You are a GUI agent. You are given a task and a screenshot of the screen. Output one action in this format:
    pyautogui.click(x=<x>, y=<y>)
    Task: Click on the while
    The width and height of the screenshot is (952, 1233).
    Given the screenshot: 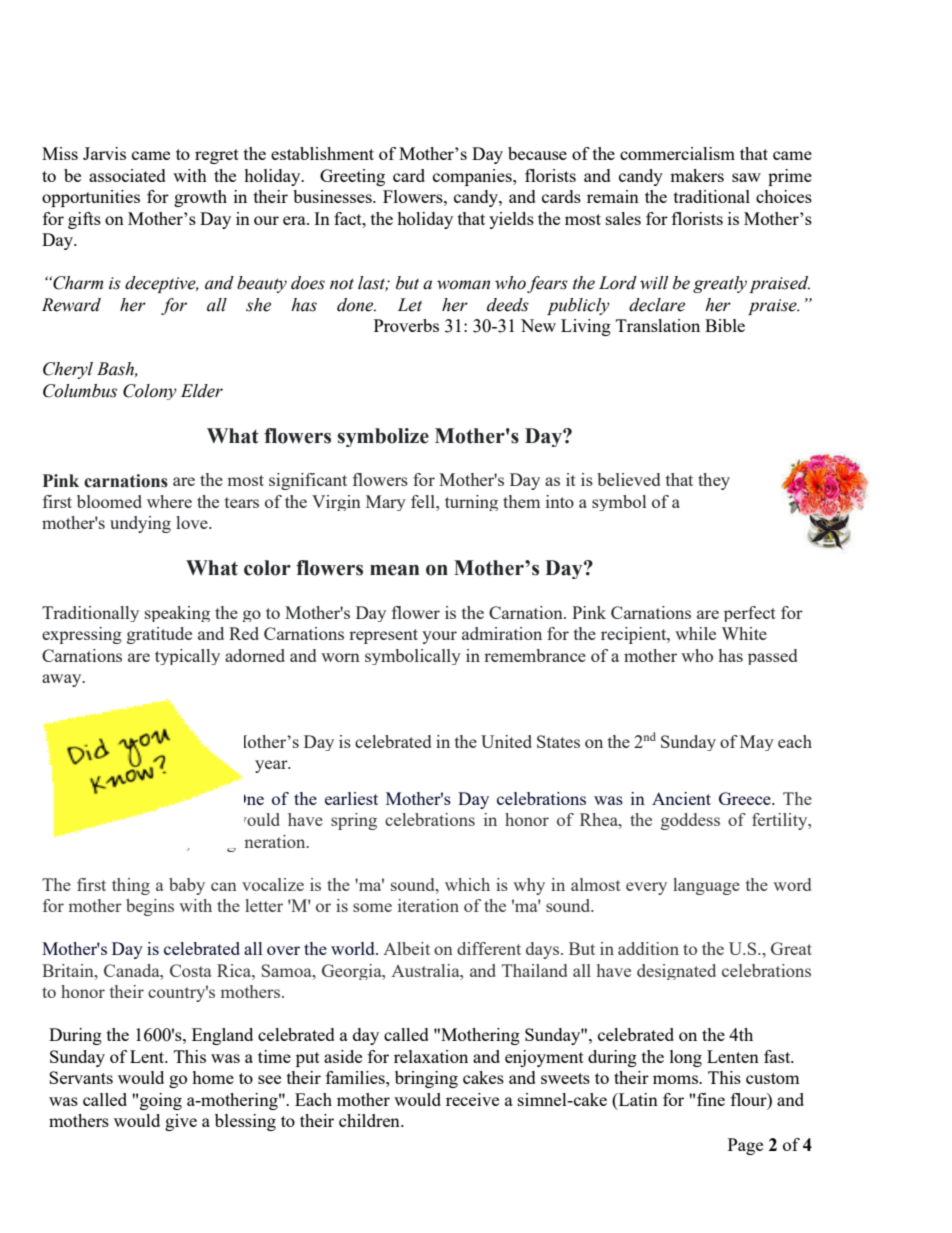 What is the action you would take?
    pyautogui.click(x=695, y=633)
